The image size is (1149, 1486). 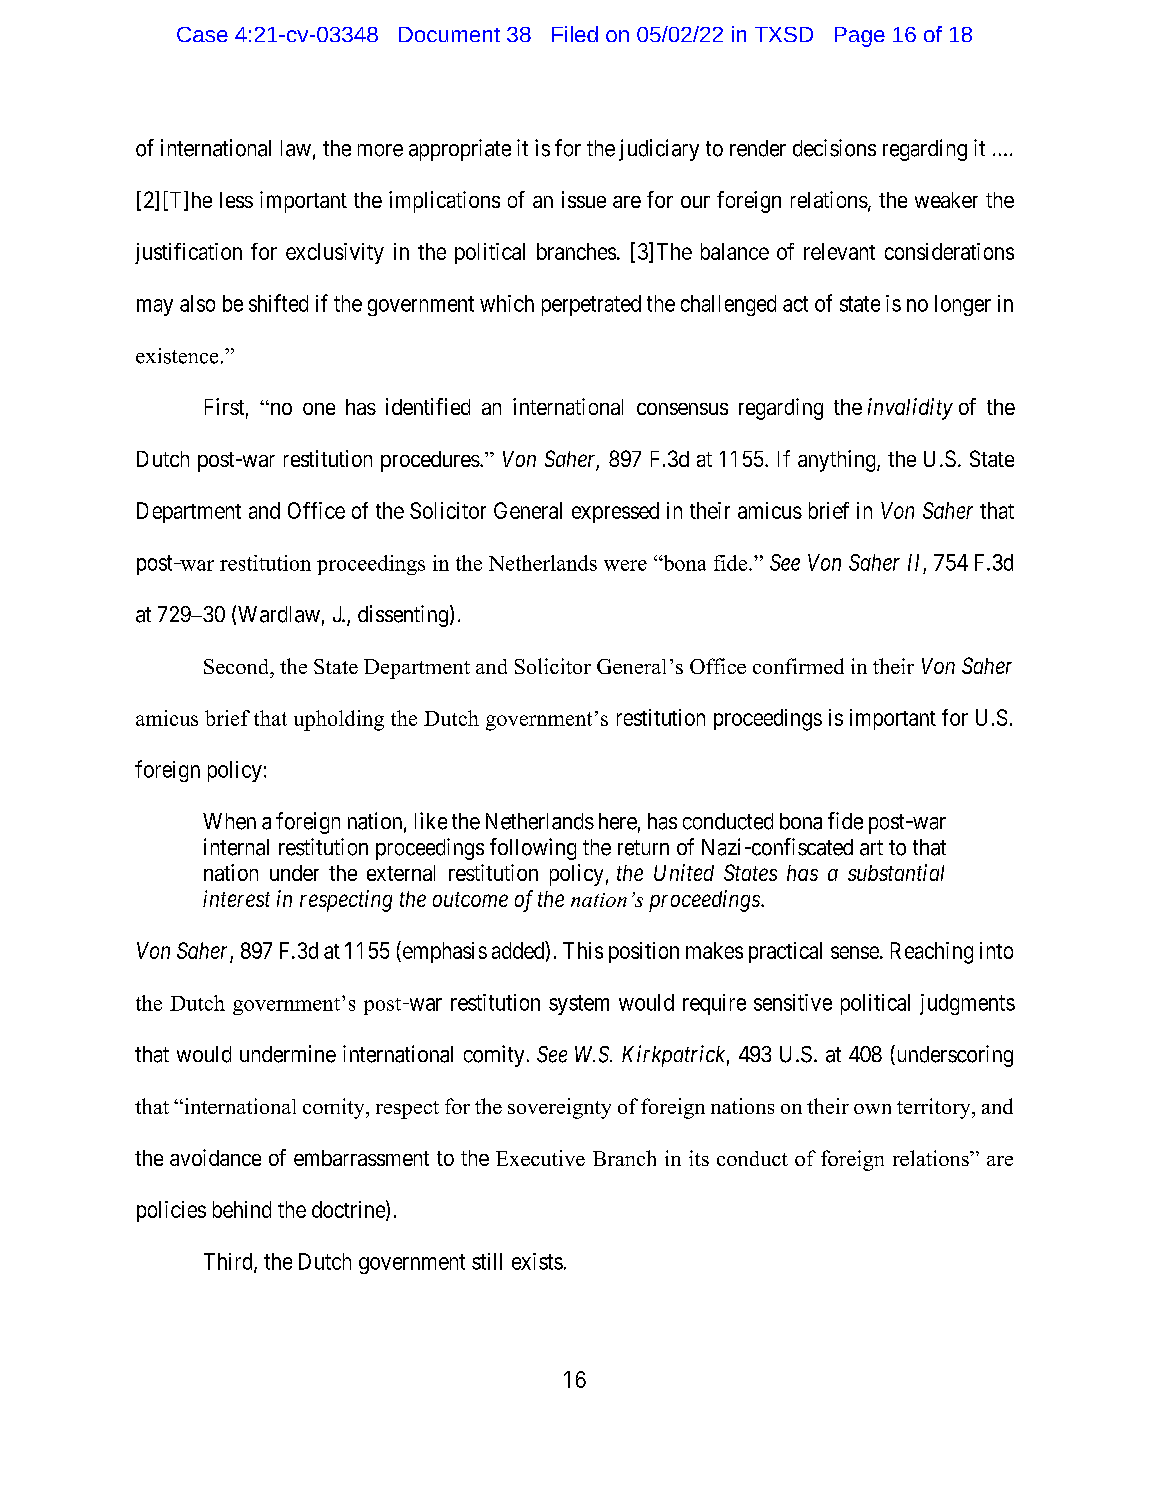 I want to click on confirmed, so click(x=798, y=666).
